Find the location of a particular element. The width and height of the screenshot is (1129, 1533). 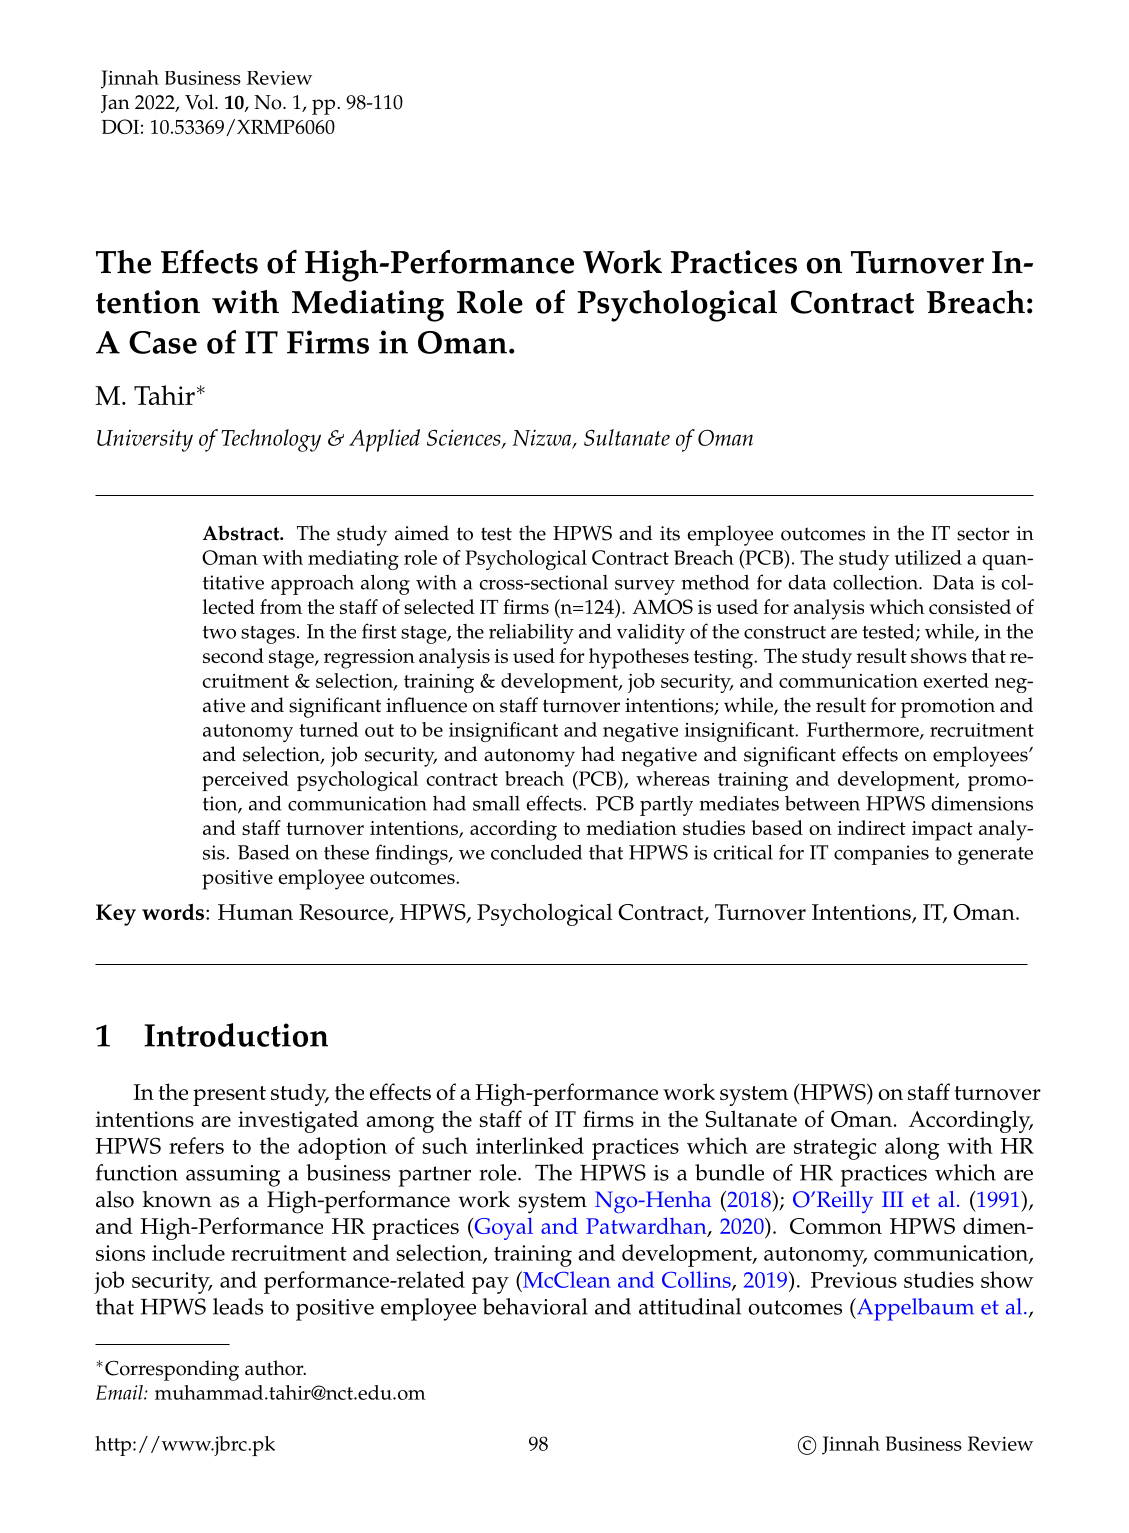

Vol is located at coordinates (200, 102).
